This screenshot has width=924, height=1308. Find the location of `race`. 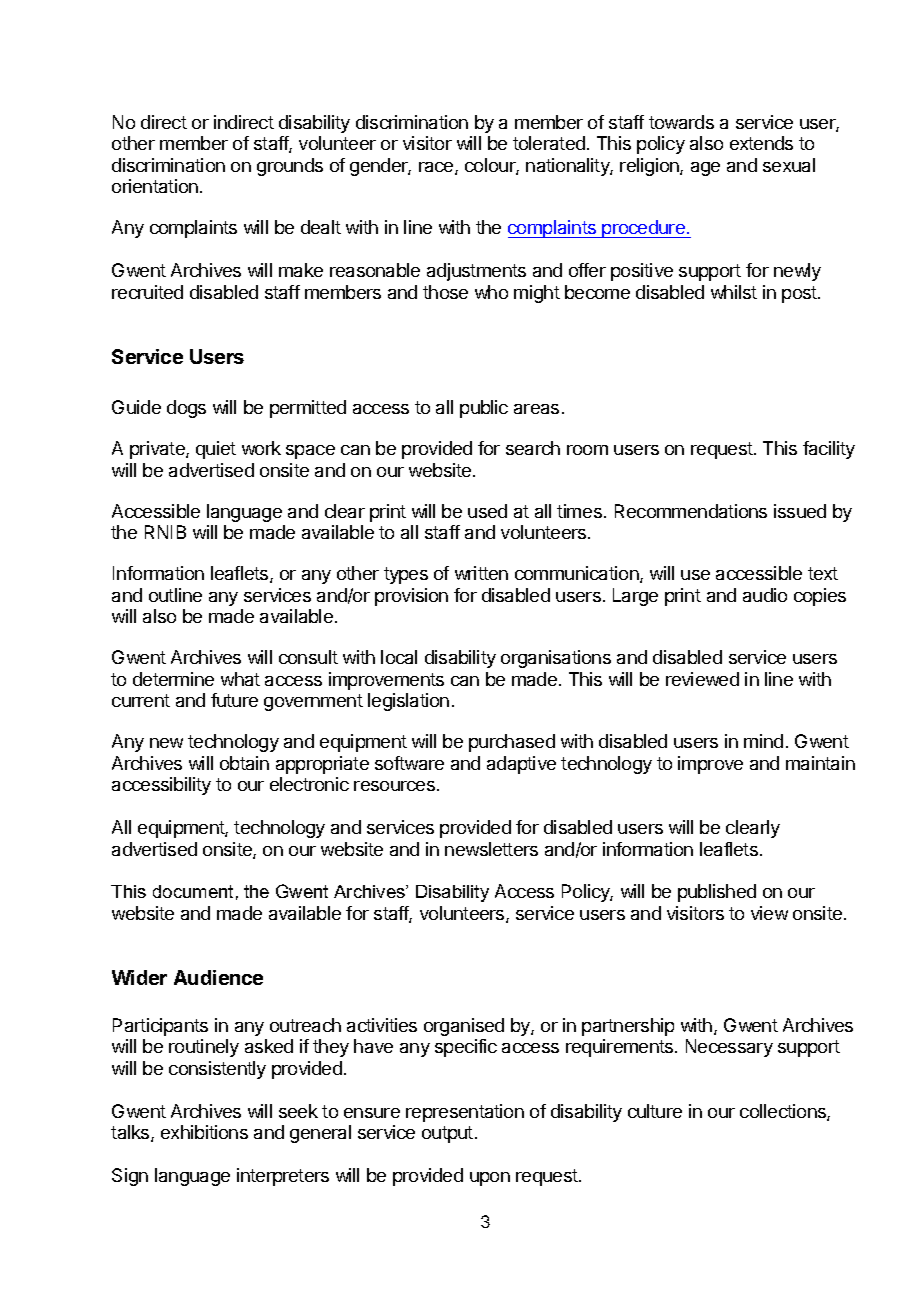

race is located at coordinates (437, 168).
